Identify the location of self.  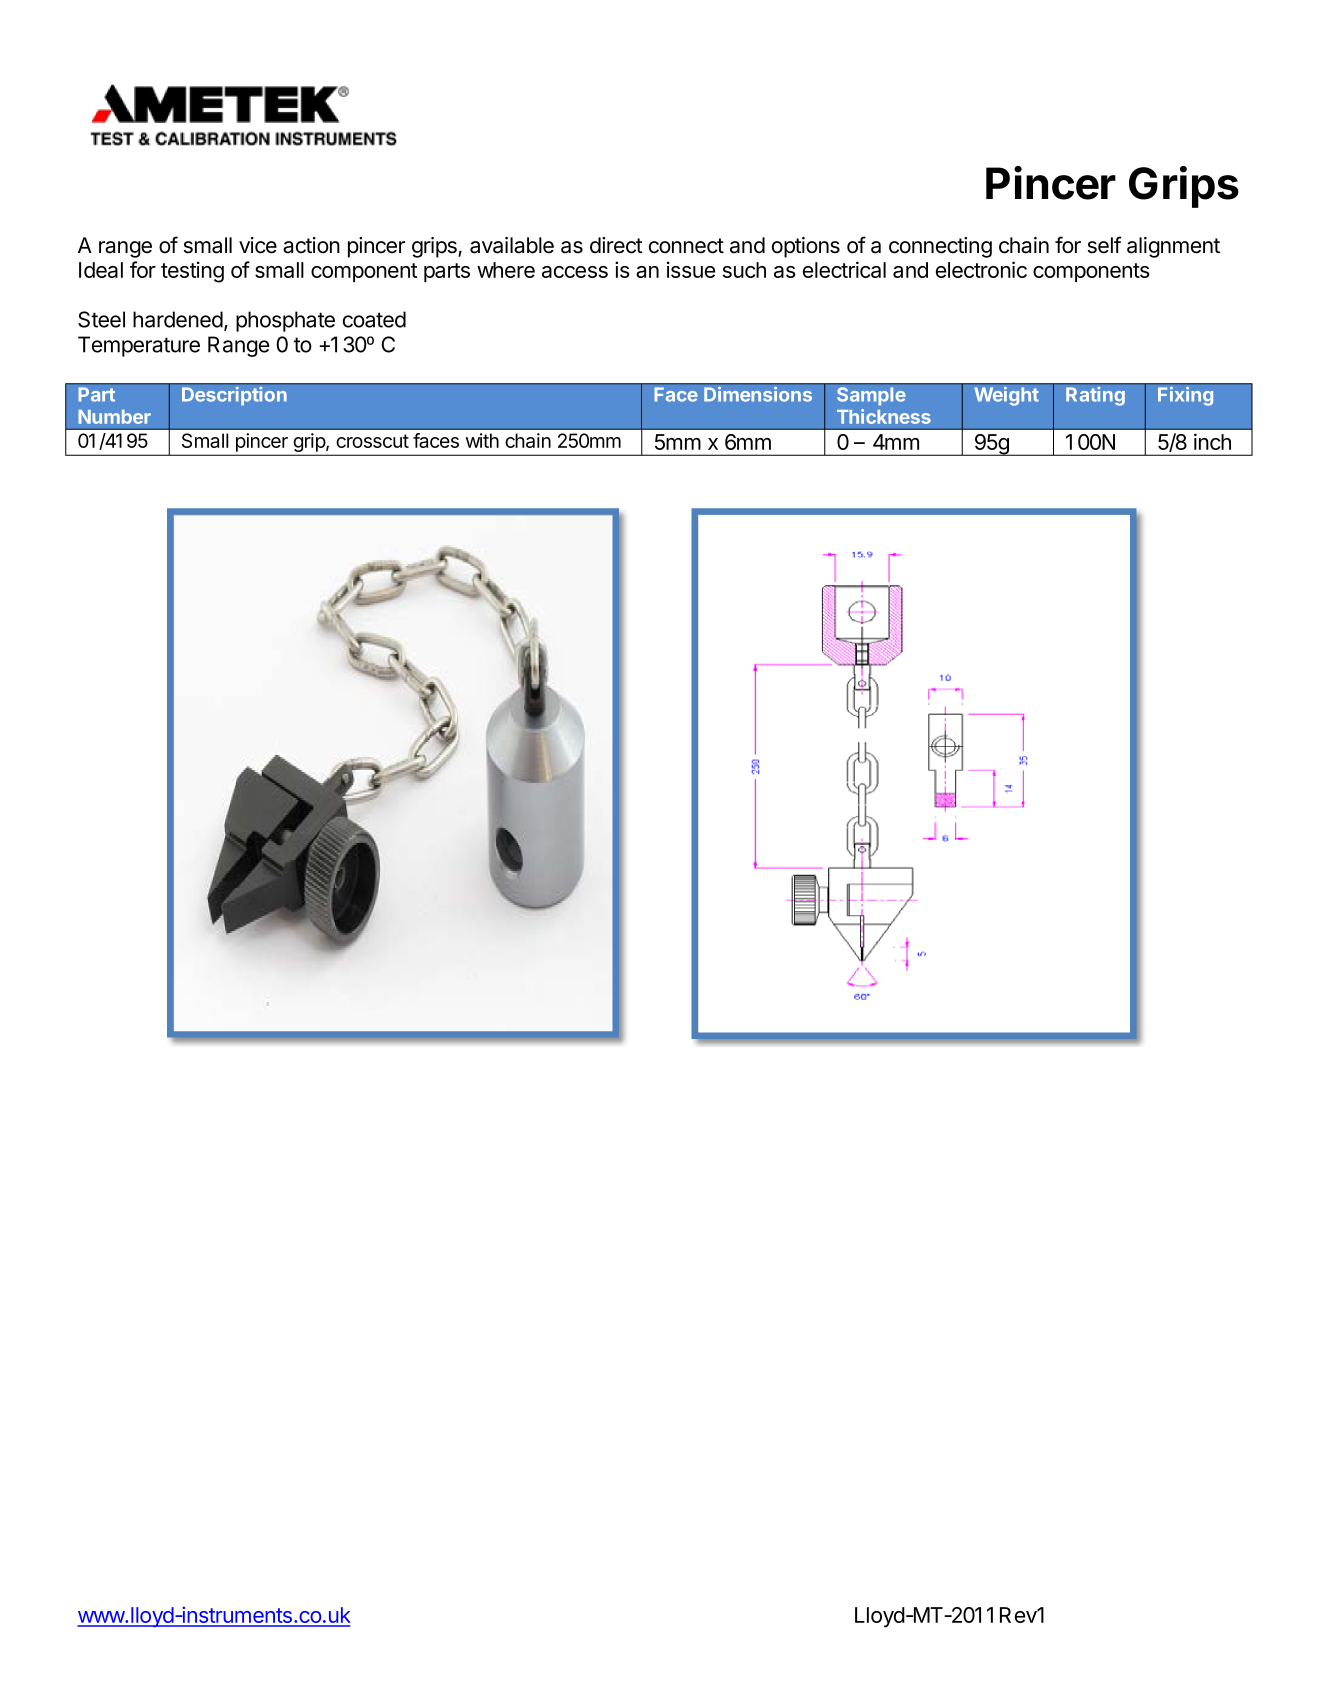
(1104, 245).
